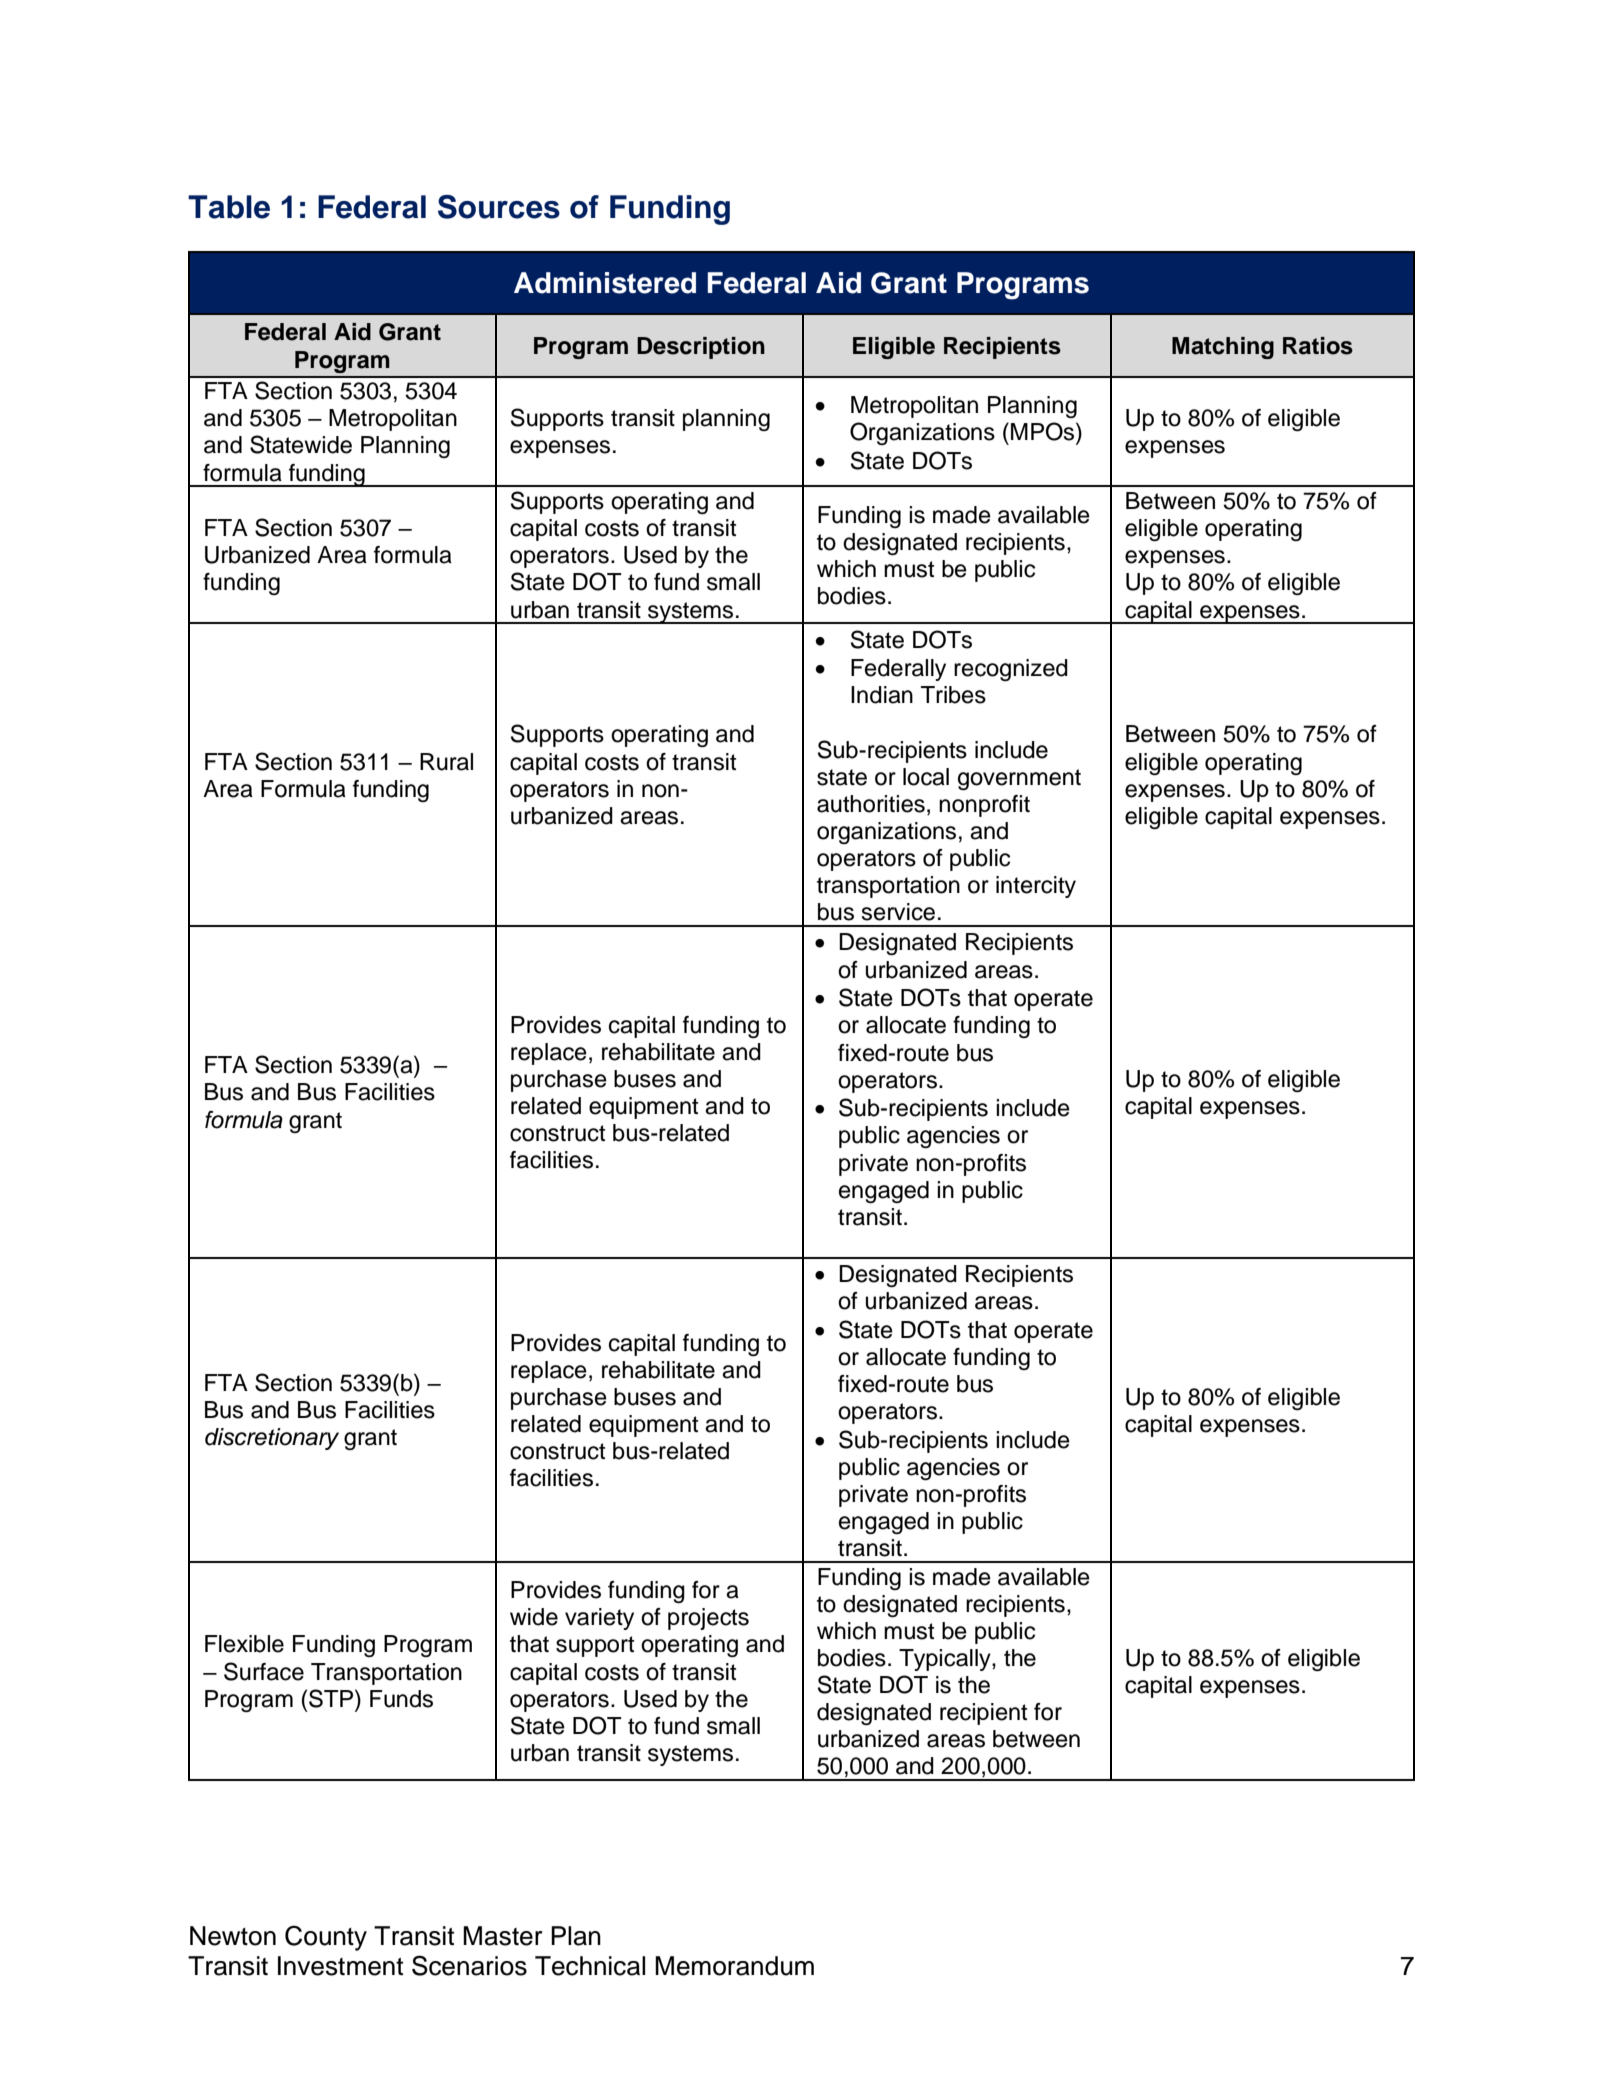 This page has height=2075, width=1603. What do you see at coordinates (1223, 348) in the page?
I see `Matching` at bounding box center [1223, 348].
